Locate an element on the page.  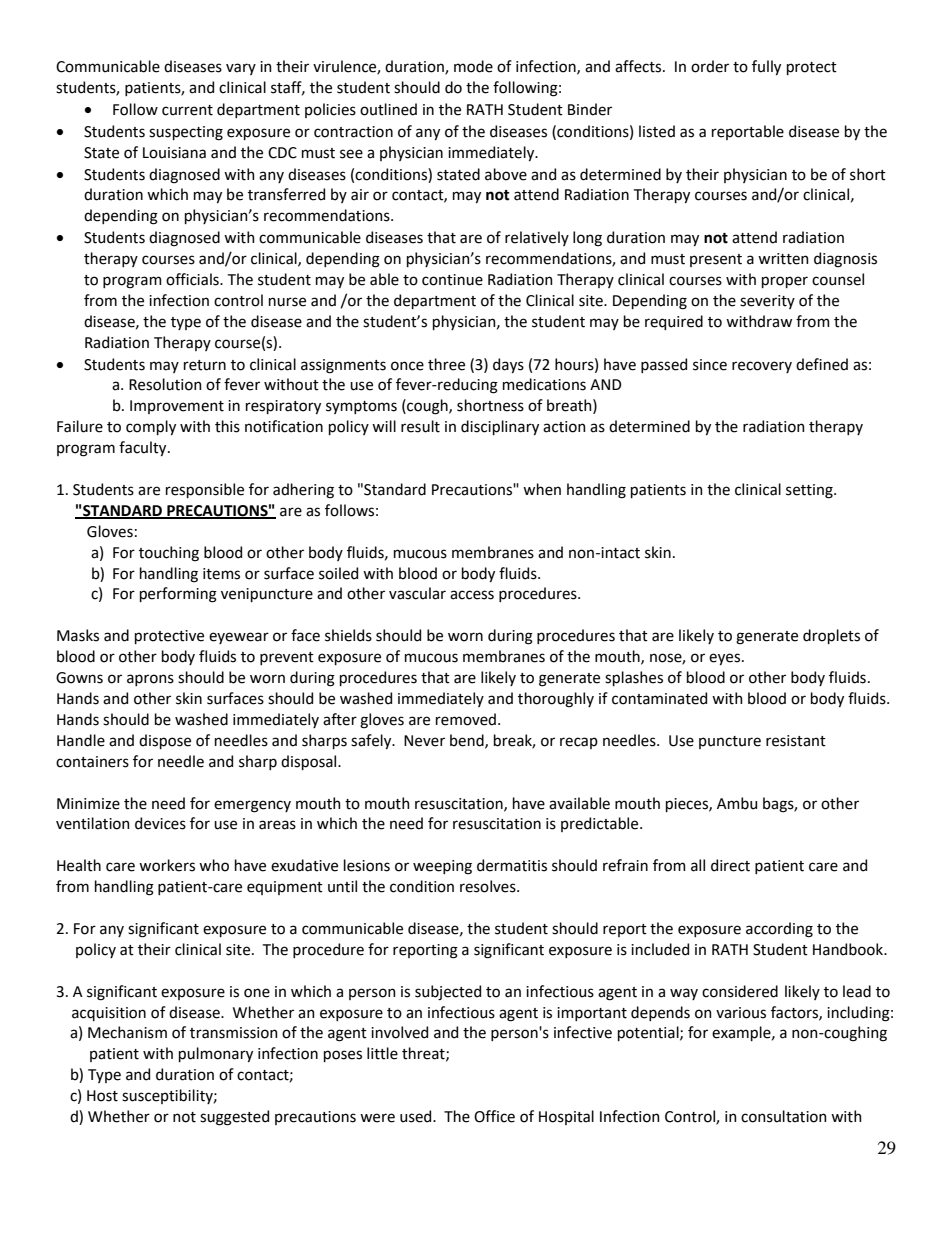
weeping is located at coordinates (442, 867).
